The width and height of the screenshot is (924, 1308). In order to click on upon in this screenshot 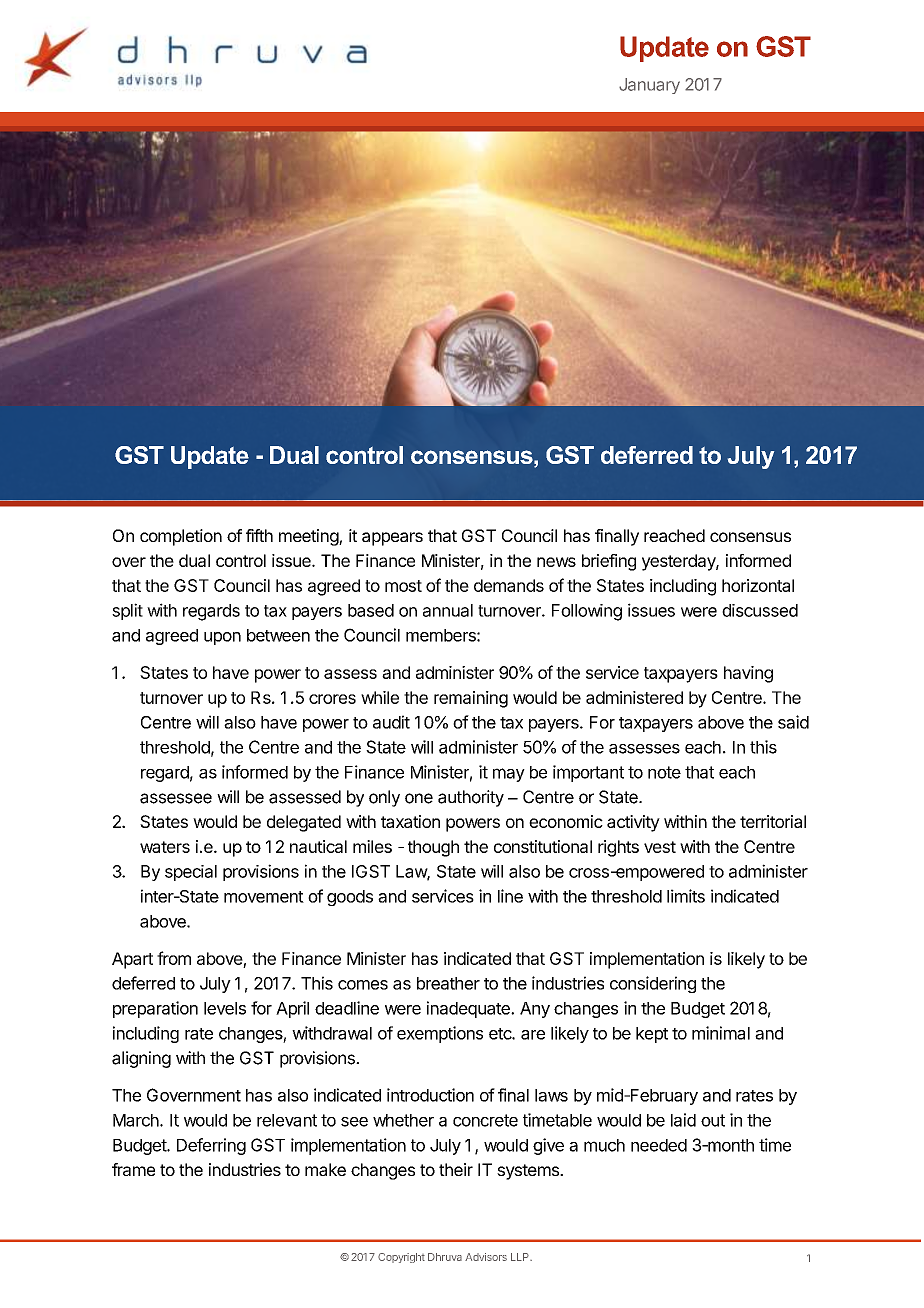, I will do `click(222, 638)`.
